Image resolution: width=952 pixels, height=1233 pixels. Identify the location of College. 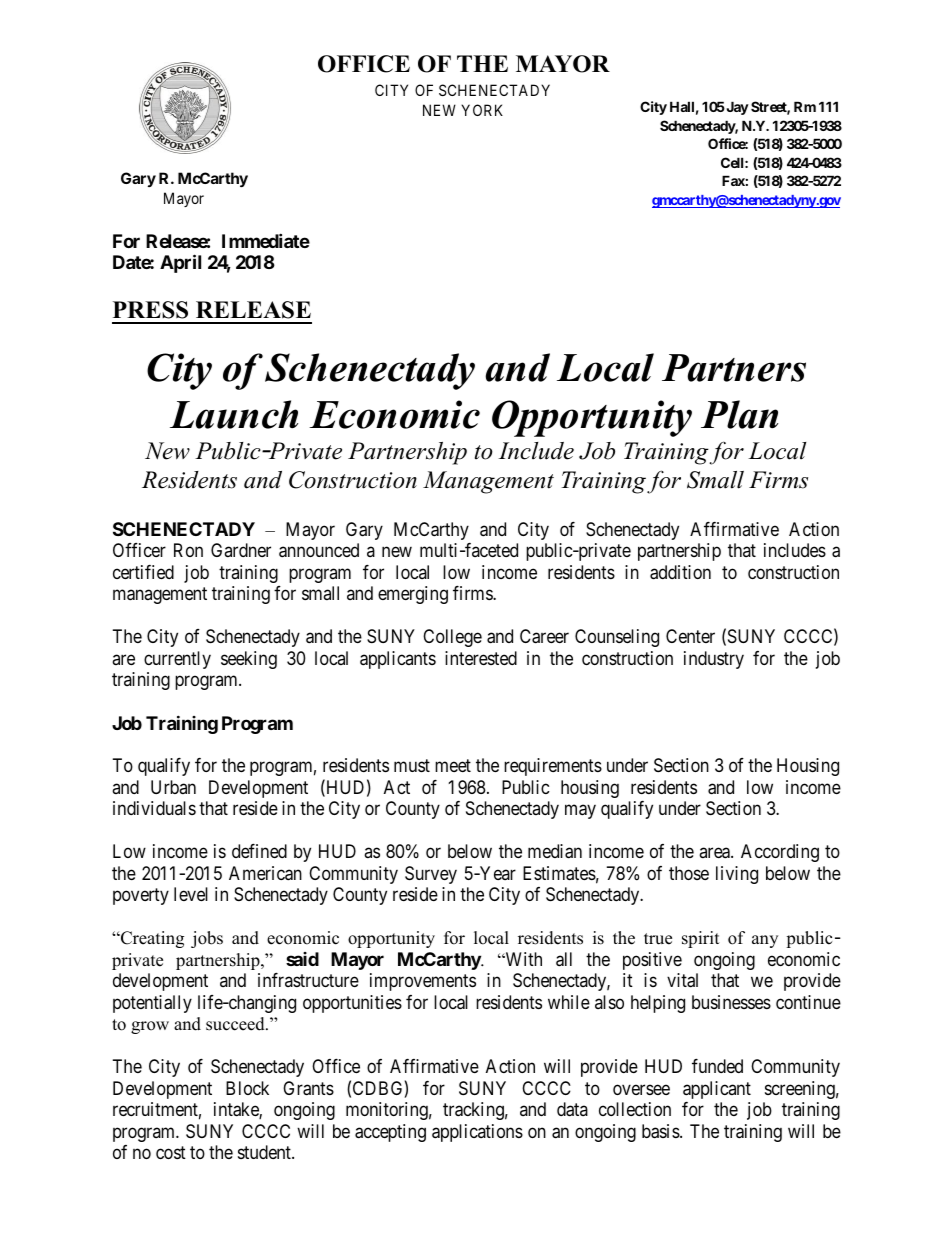
(452, 638).
